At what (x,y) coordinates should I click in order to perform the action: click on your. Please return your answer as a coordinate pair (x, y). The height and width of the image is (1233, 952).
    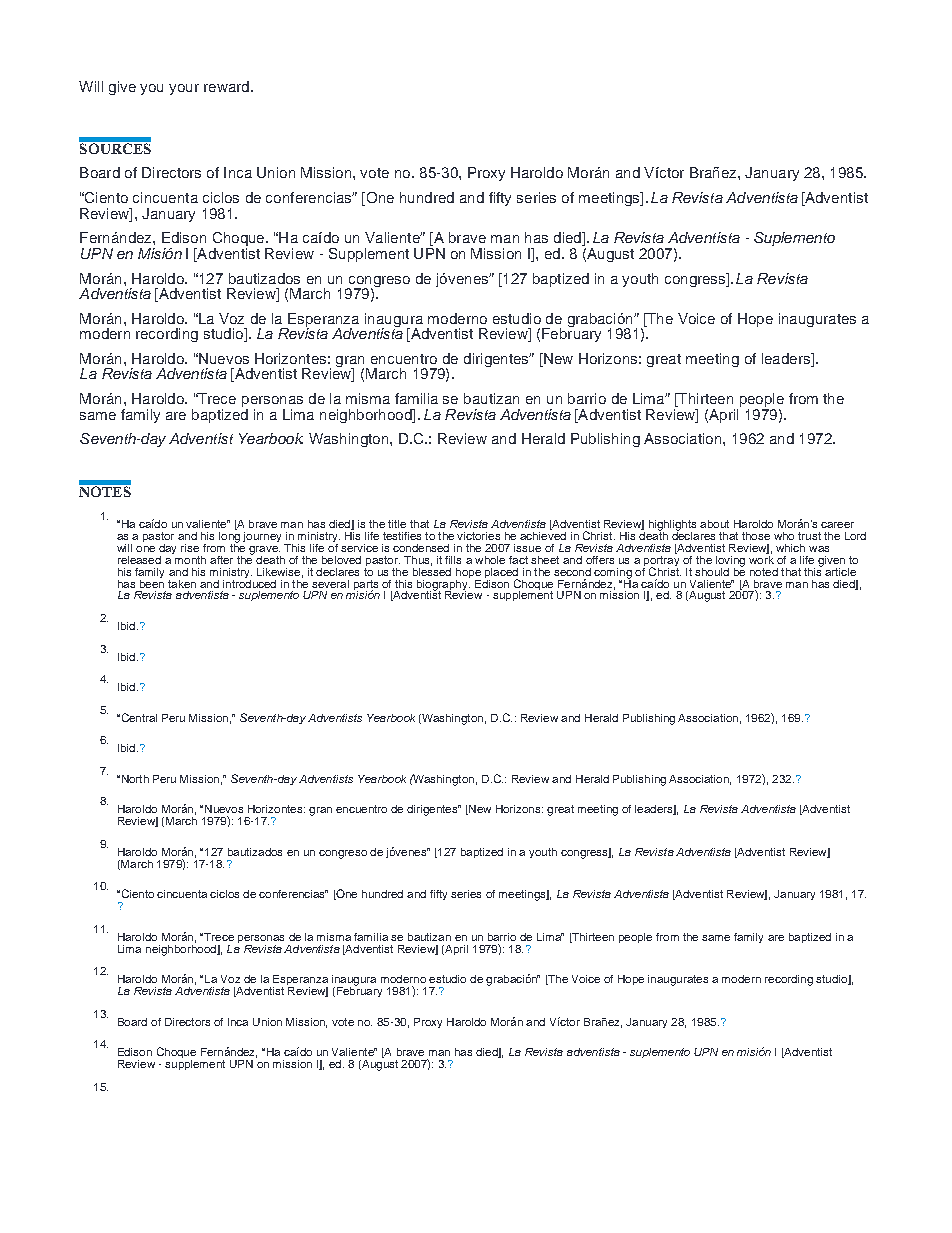
    Looking at the image, I should click on (184, 89).
